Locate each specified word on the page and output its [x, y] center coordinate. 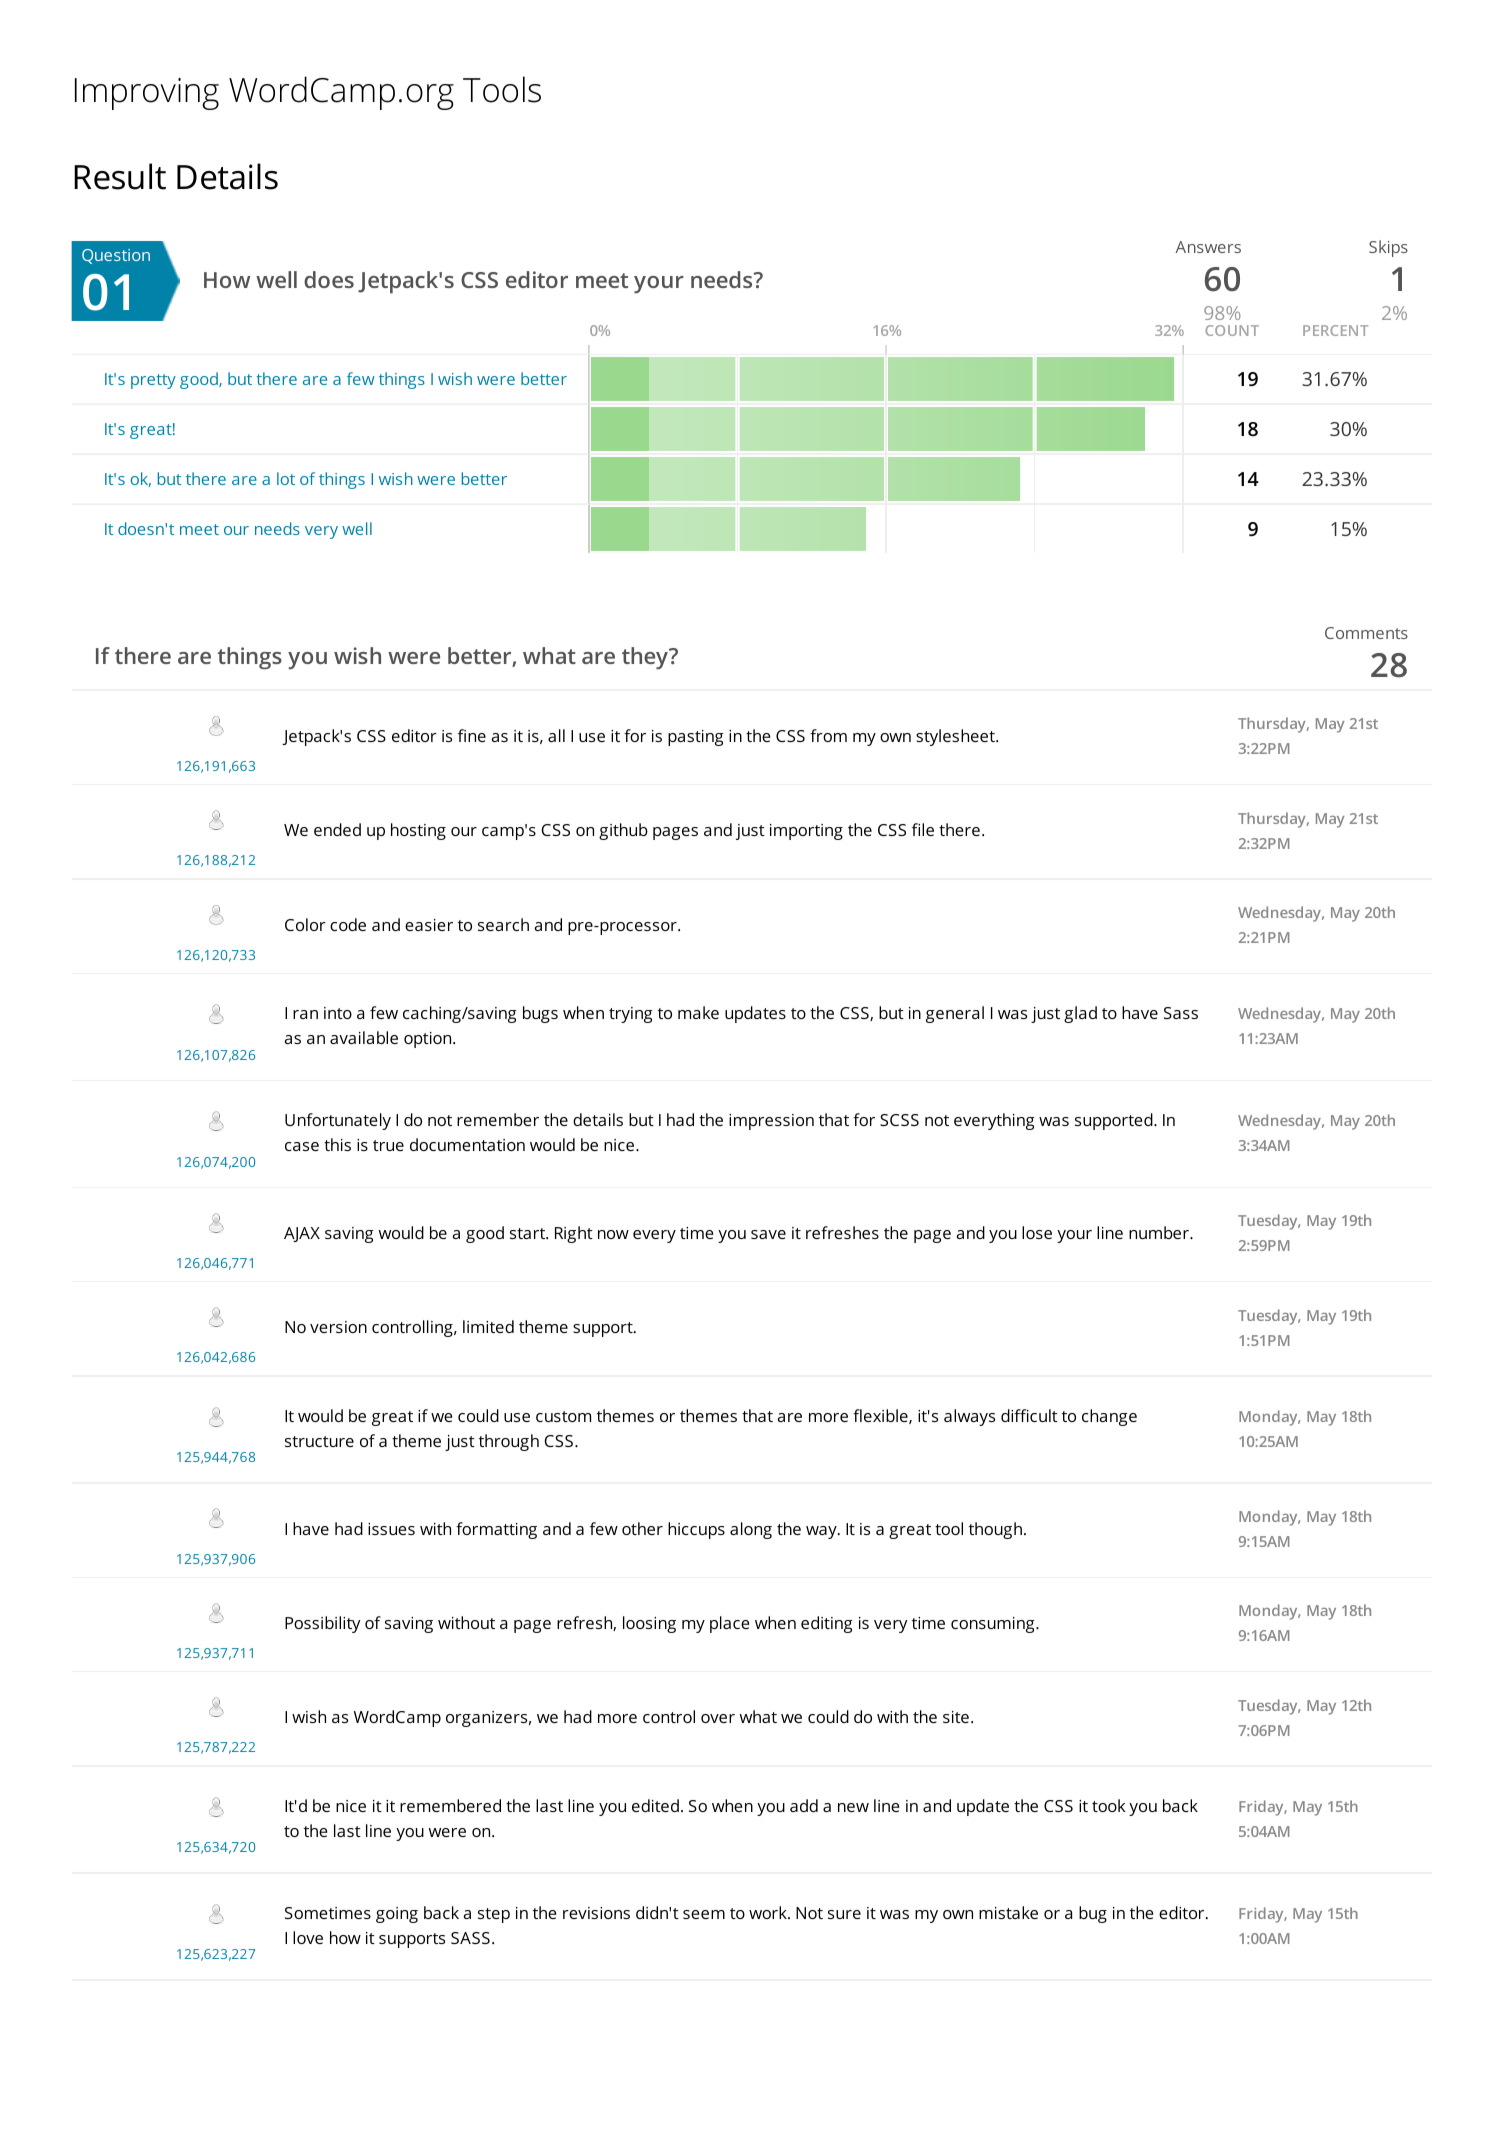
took [1109, 1805]
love [308, 1937]
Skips [1388, 248]
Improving [147, 94]
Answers [1208, 247]
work [769, 1912]
